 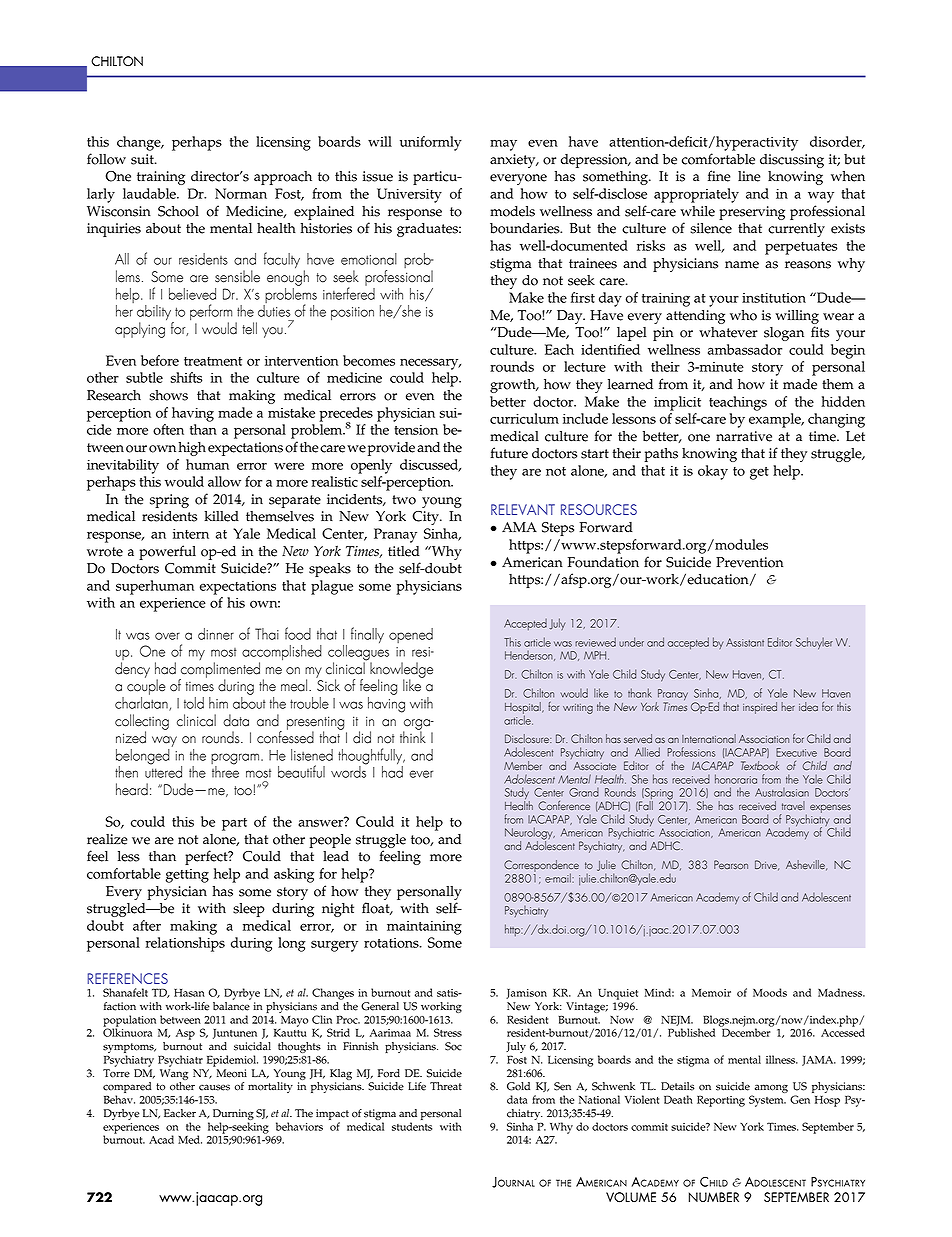 I want to click on Moods, so click(x=770, y=992).
